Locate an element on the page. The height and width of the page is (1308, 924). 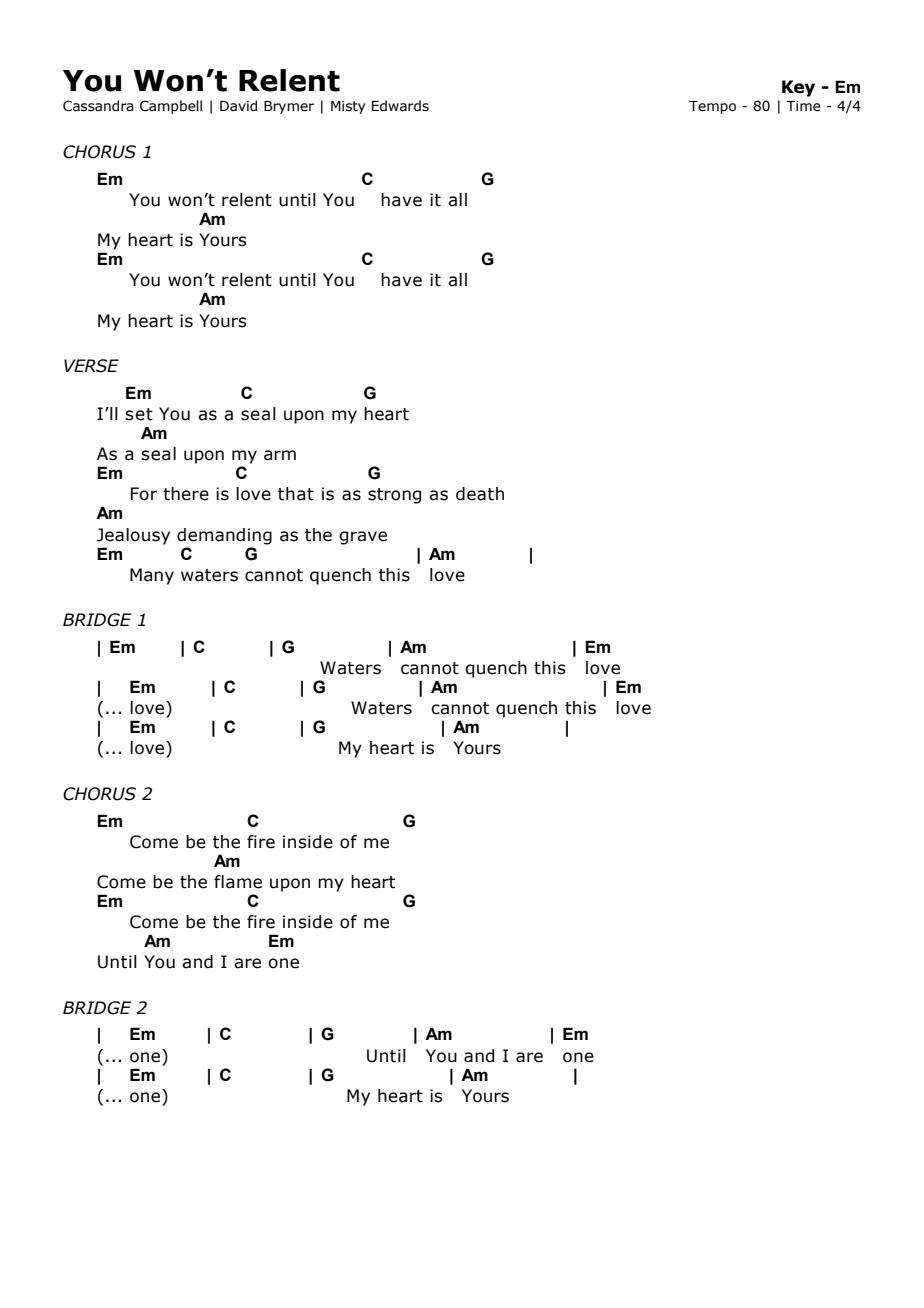
grave is located at coordinates (363, 538).
